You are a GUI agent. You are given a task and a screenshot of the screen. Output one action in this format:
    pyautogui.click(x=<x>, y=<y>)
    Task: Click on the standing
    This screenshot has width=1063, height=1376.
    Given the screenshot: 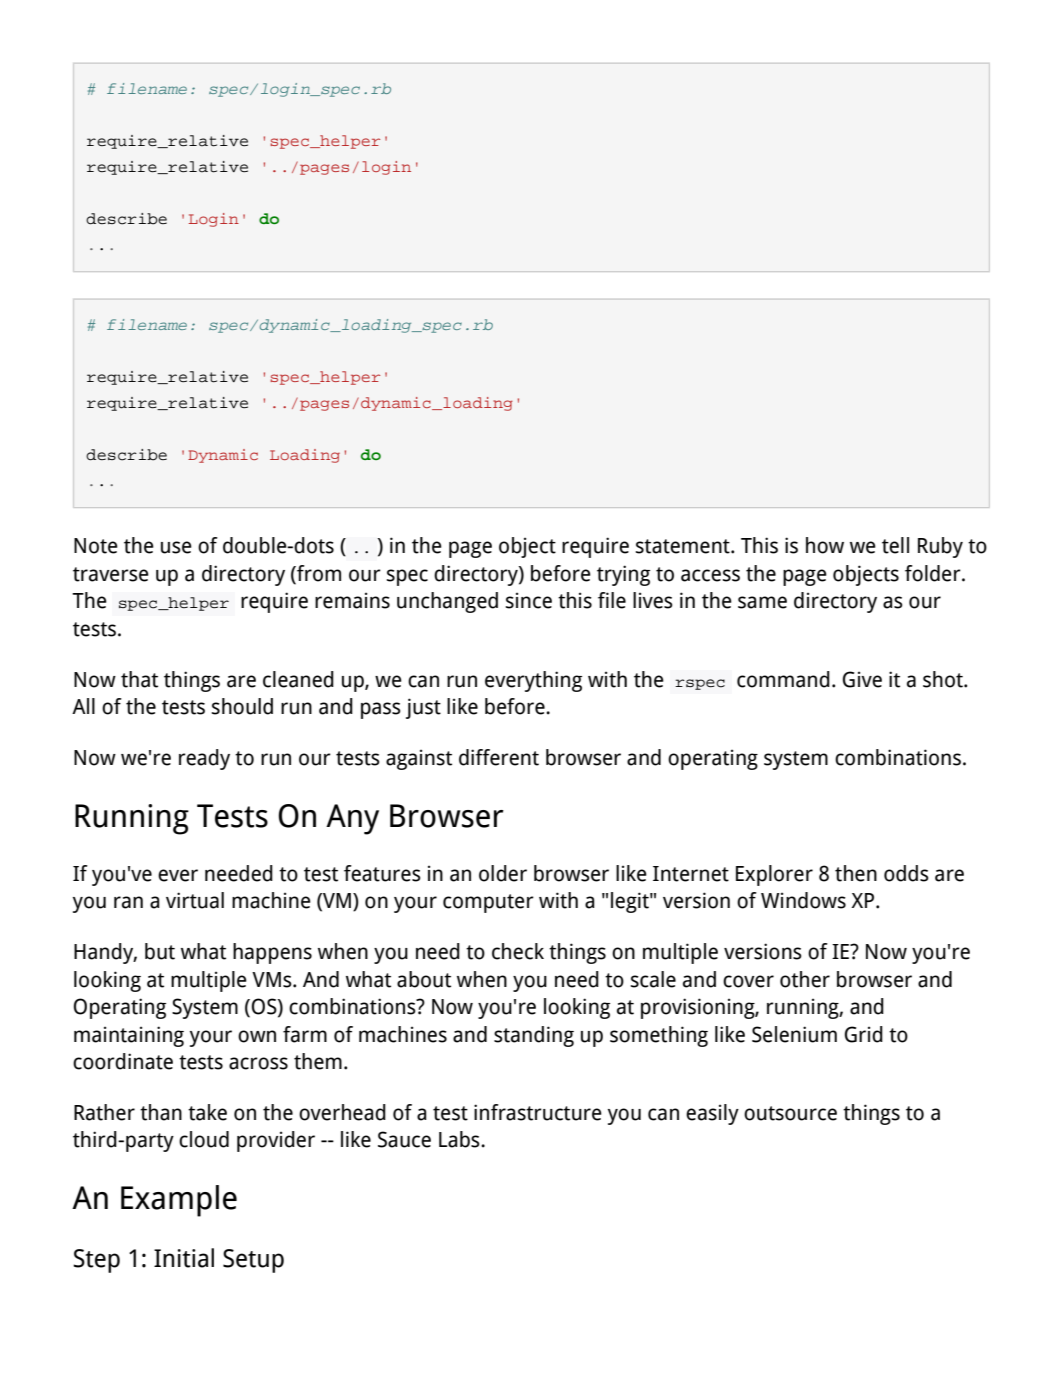 What is the action you would take?
    pyautogui.click(x=534, y=1036)
